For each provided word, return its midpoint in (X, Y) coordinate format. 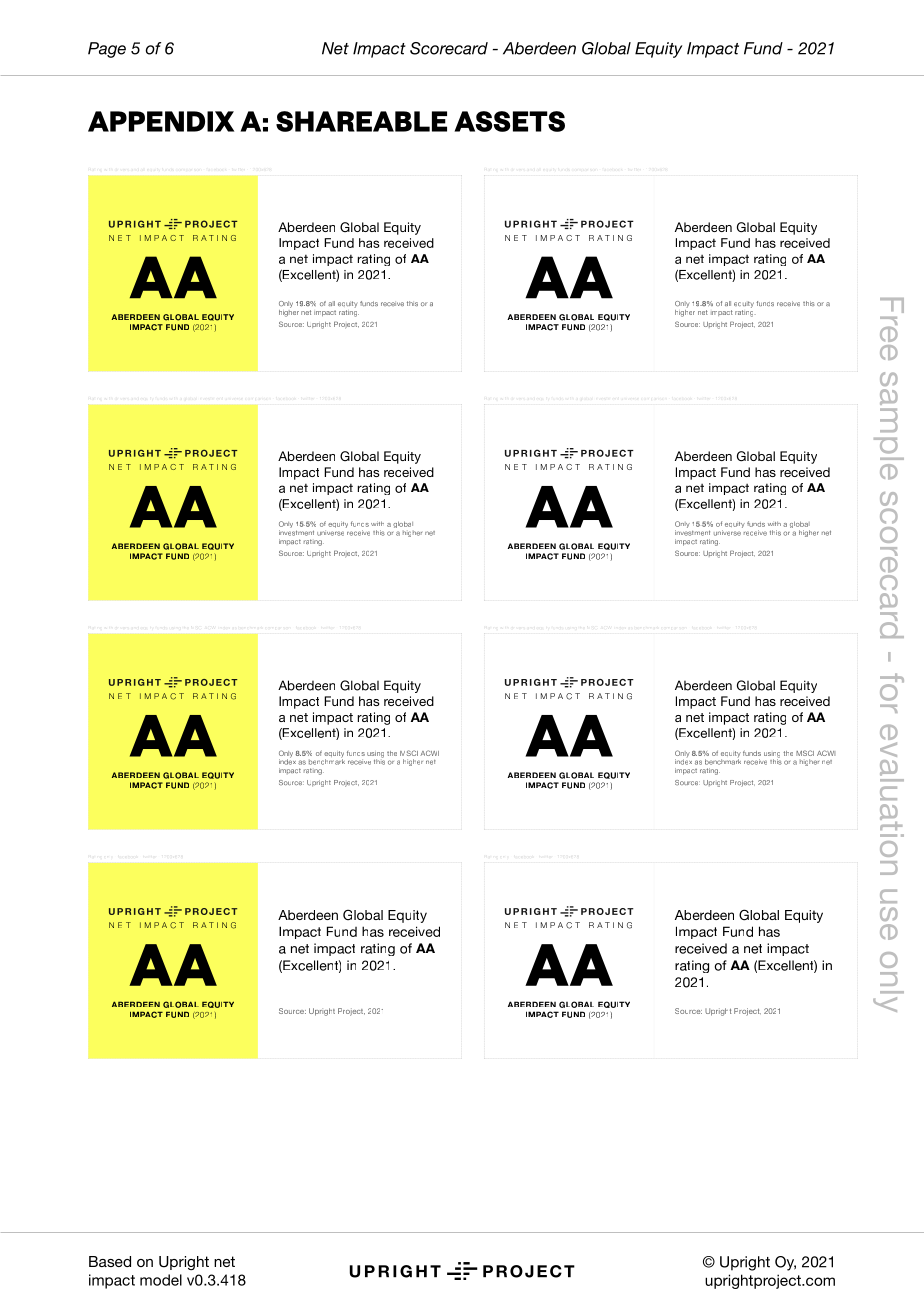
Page (107, 50)
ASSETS (509, 121)
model (161, 1280)
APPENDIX (161, 121)
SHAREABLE (361, 121)
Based (110, 1261)
